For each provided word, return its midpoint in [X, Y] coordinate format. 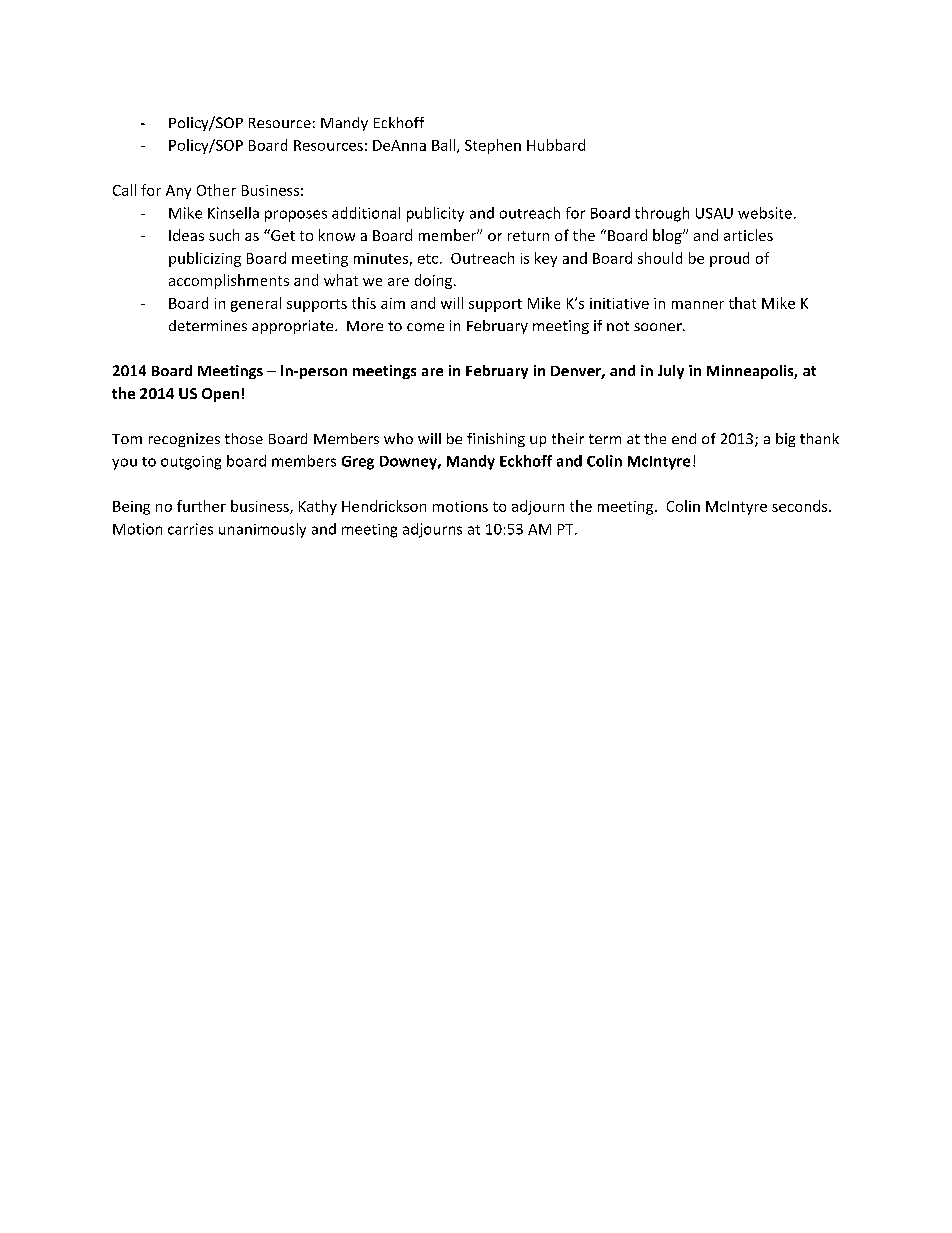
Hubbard [556, 145]
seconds [801, 506]
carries [190, 529]
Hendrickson [384, 506]
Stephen [493, 146]
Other [216, 190]
